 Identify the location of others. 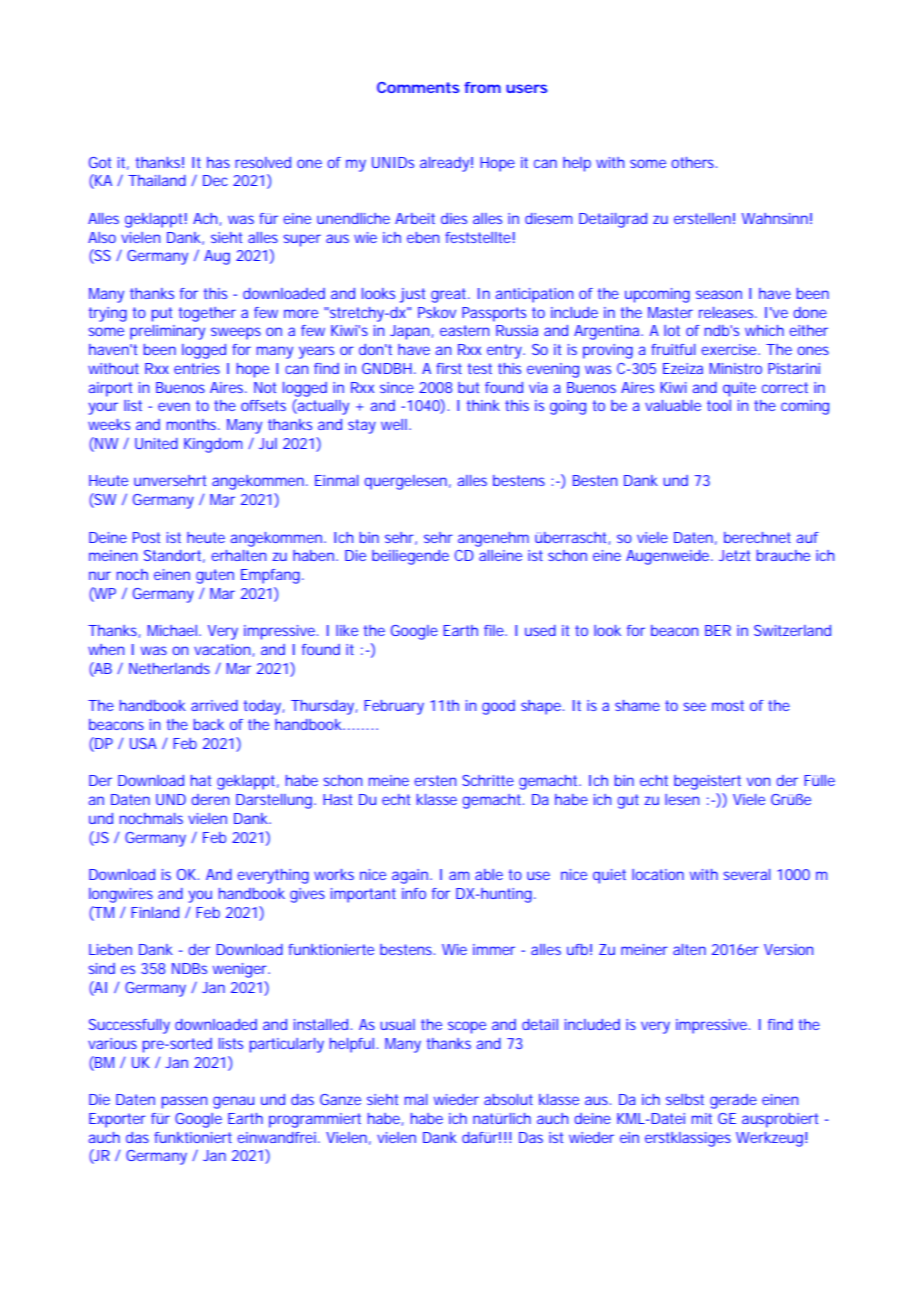
(694, 162).
